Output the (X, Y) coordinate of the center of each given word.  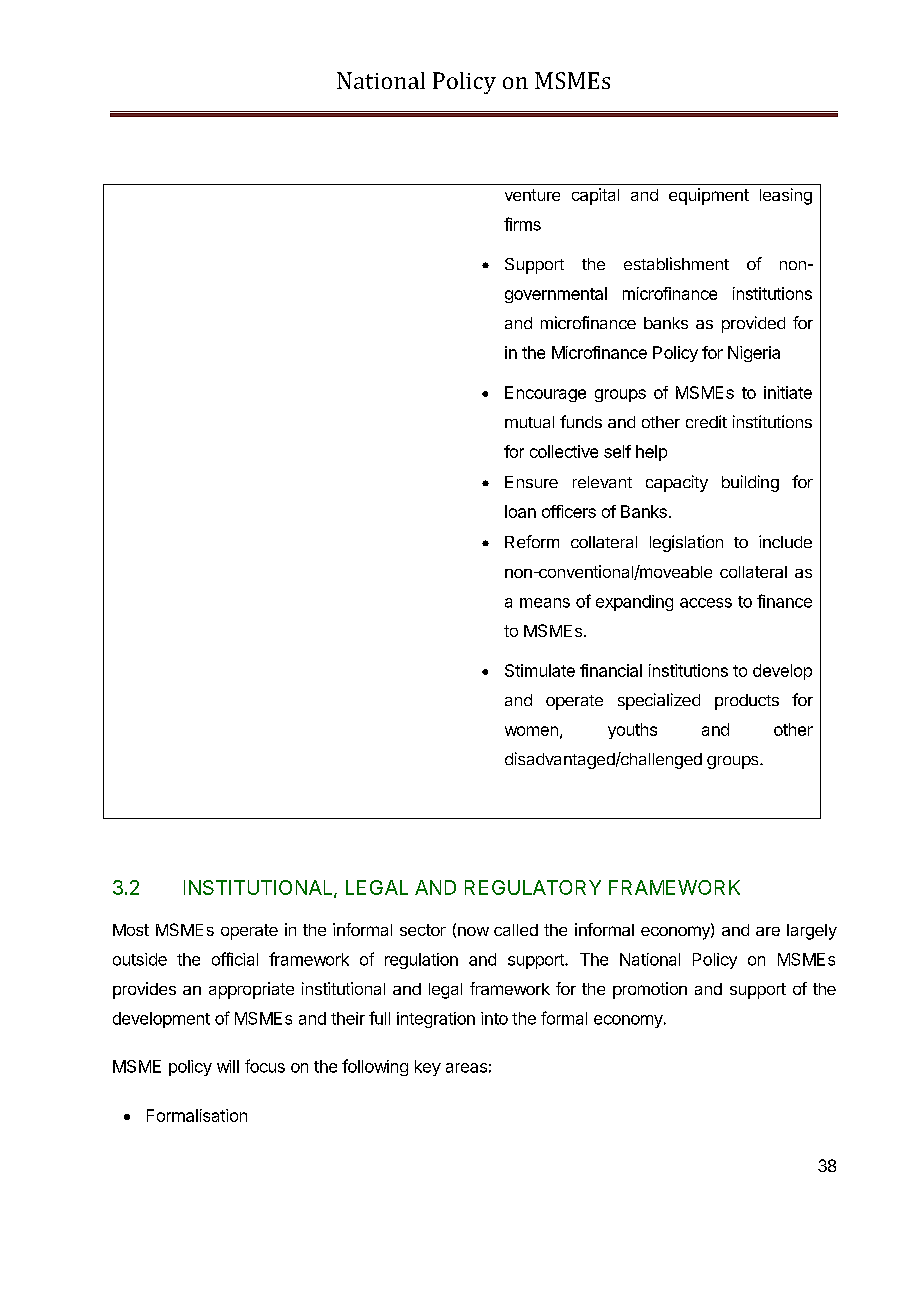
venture (532, 195)
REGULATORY (533, 887)
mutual (529, 422)
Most (131, 930)
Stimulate (540, 670)
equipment (709, 196)
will (228, 1066)
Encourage (545, 394)
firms (522, 224)
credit (706, 421)
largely (812, 932)
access (706, 603)
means (545, 603)
